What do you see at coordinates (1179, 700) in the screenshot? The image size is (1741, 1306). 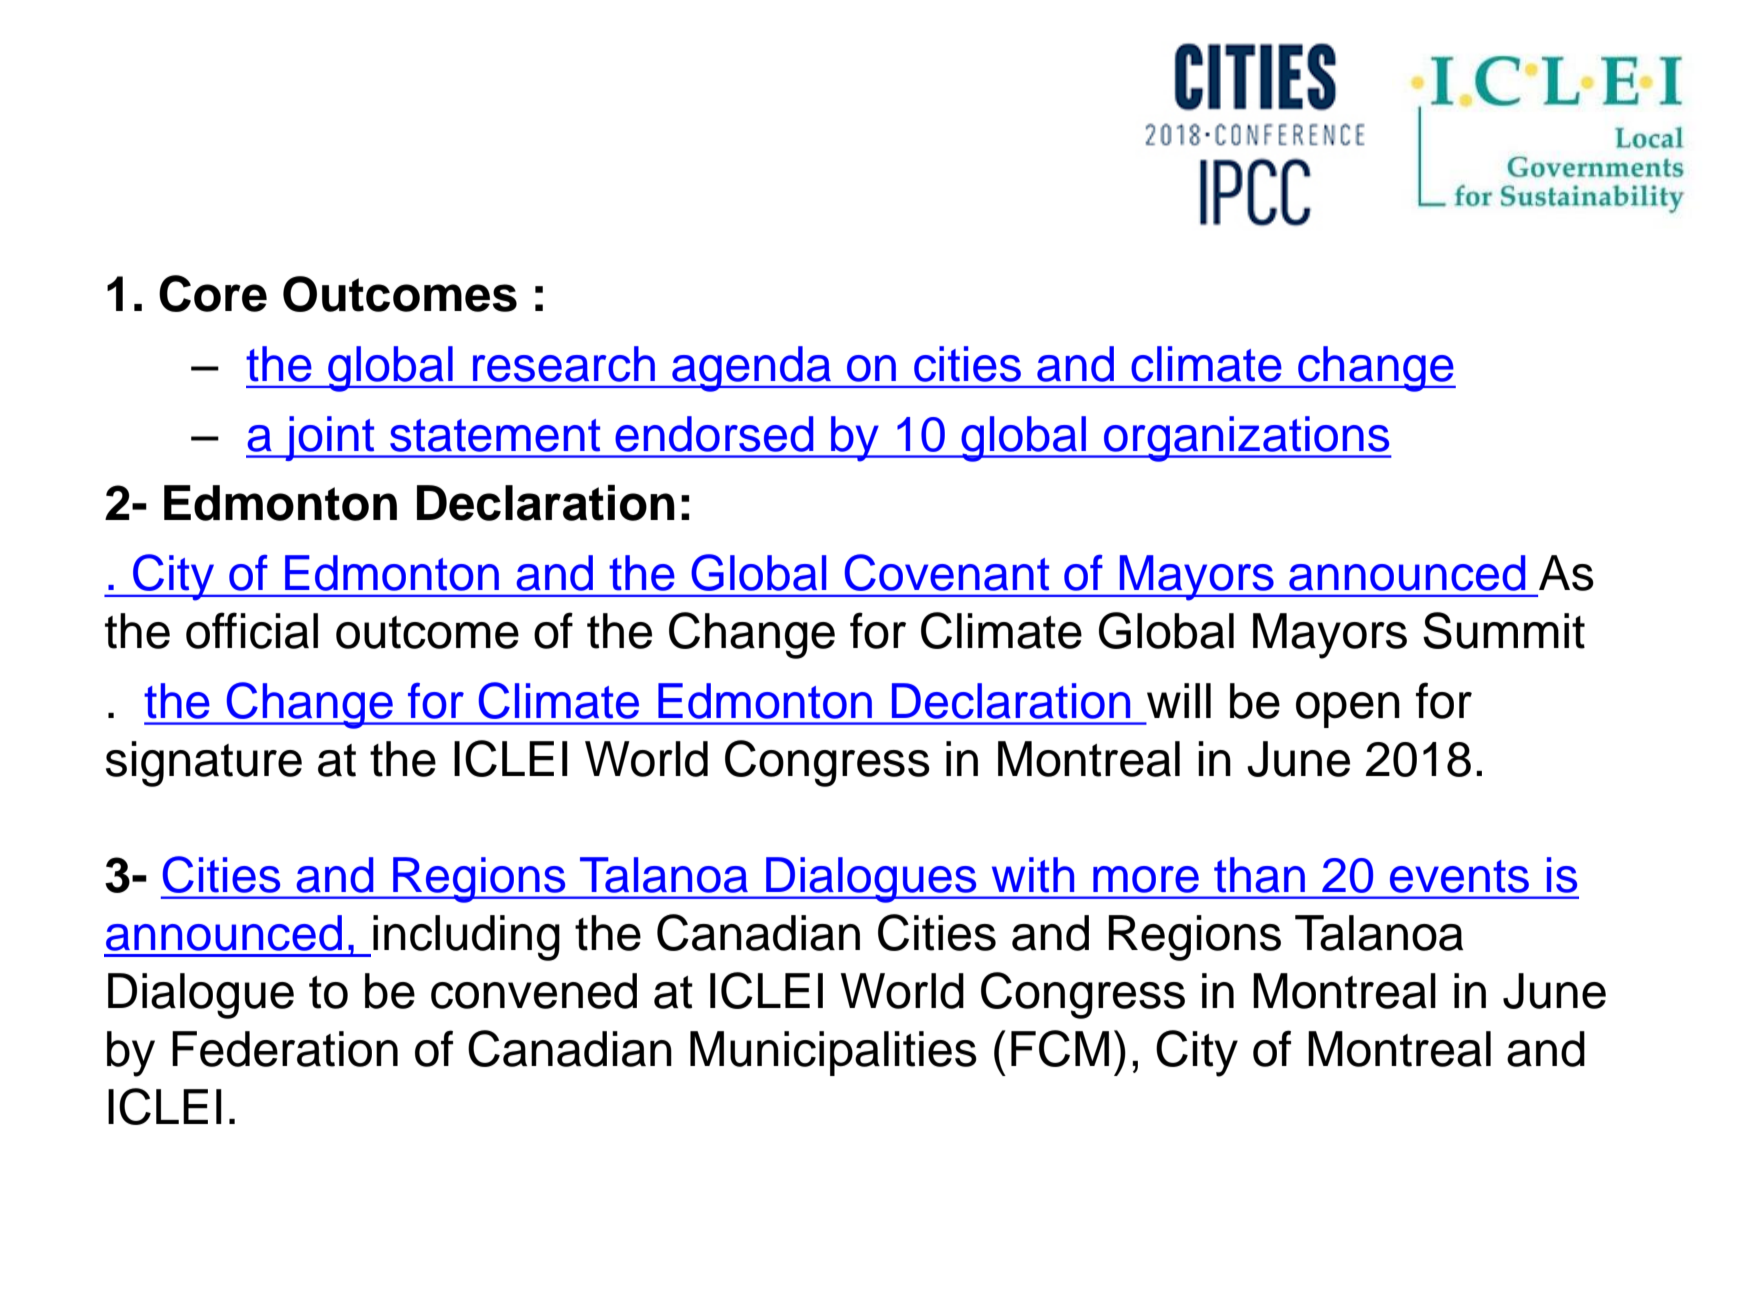 I see `will` at bounding box center [1179, 700].
